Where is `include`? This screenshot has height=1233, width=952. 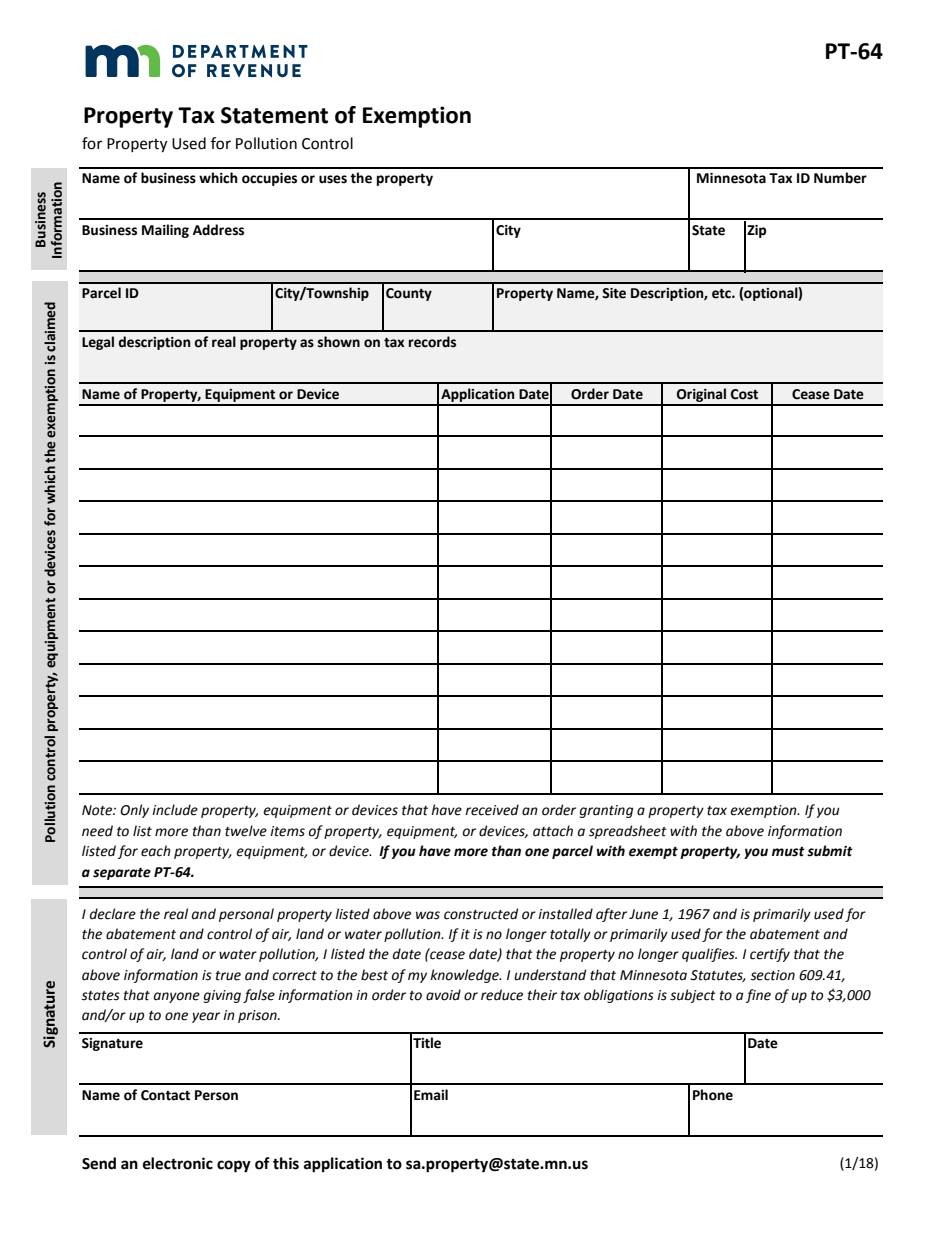
include is located at coordinates (175, 810).
